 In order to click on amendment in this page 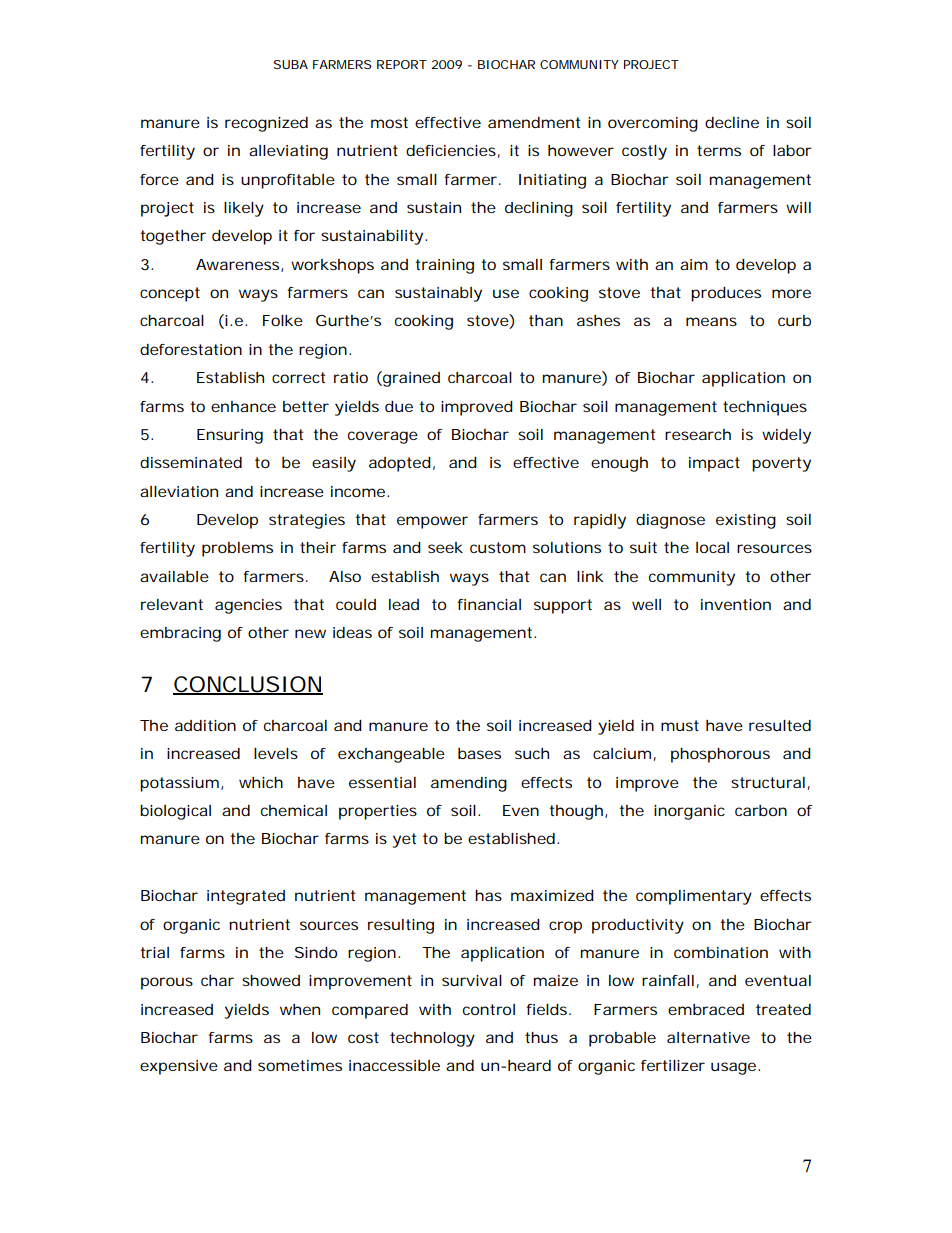, I will do `click(534, 122)`.
